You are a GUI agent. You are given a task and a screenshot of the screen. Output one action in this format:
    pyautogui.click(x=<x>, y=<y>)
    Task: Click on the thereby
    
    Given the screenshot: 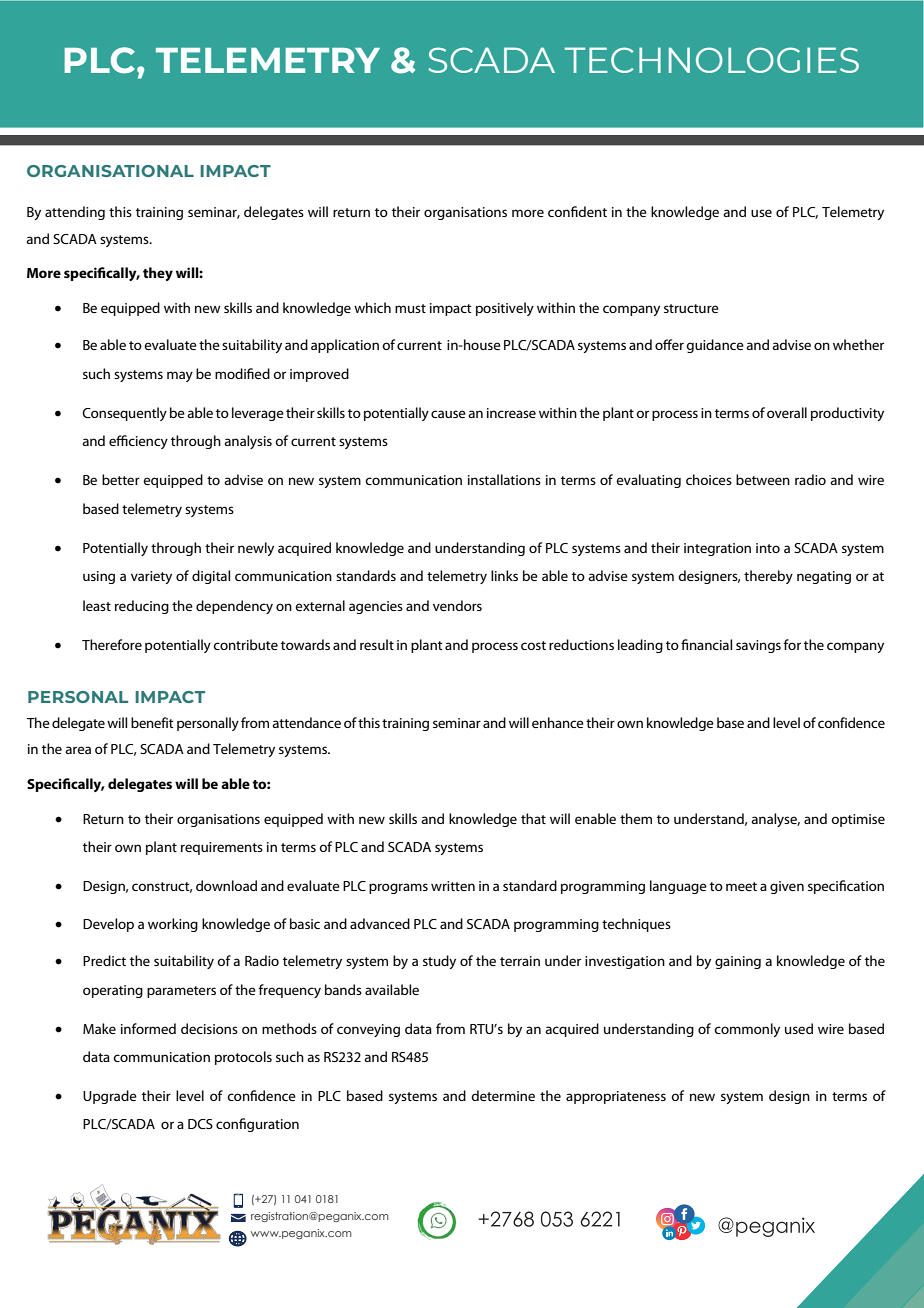 What is the action you would take?
    pyautogui.click(x=768, y=577)
